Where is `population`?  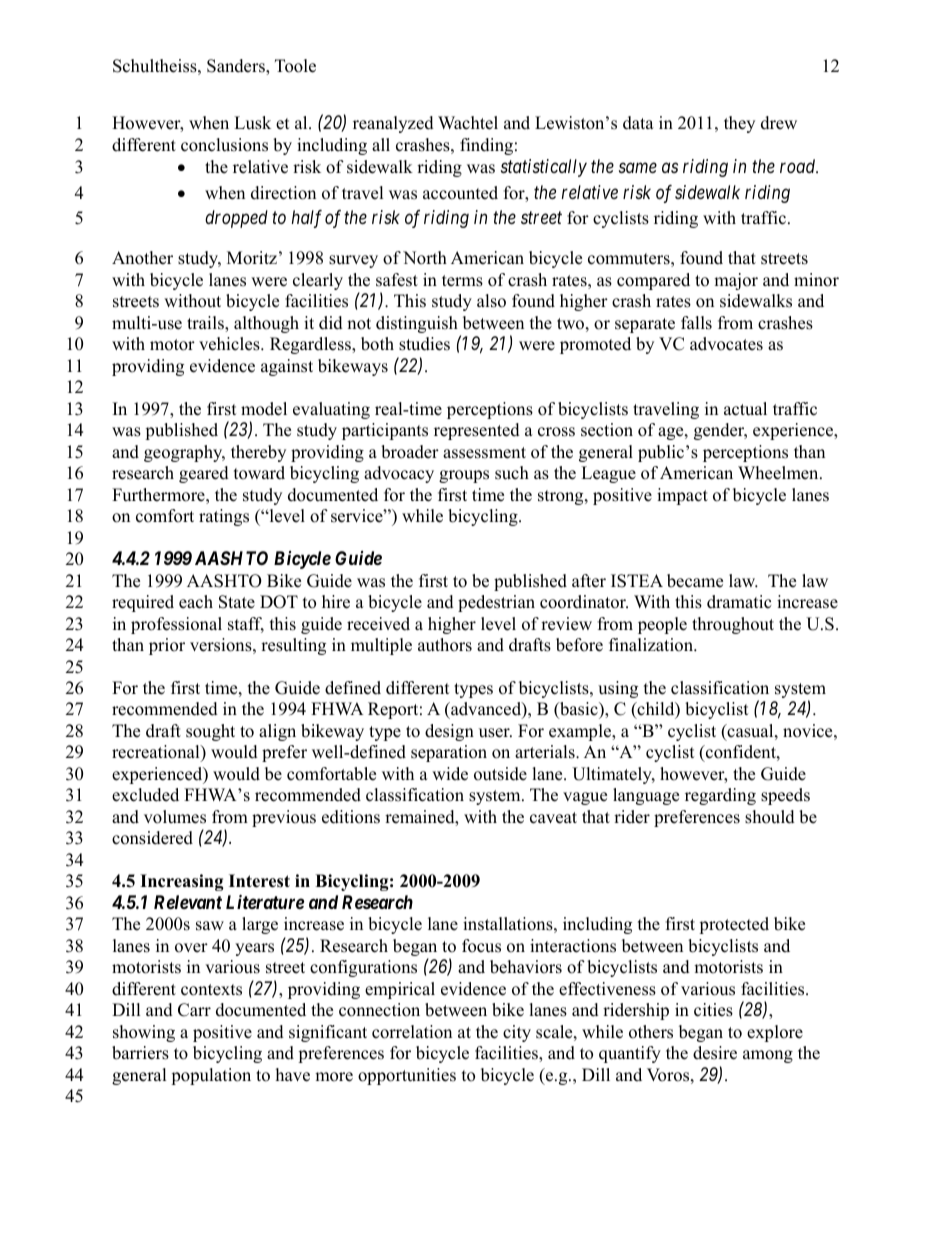 population is located at coordinates (211, 1076).
